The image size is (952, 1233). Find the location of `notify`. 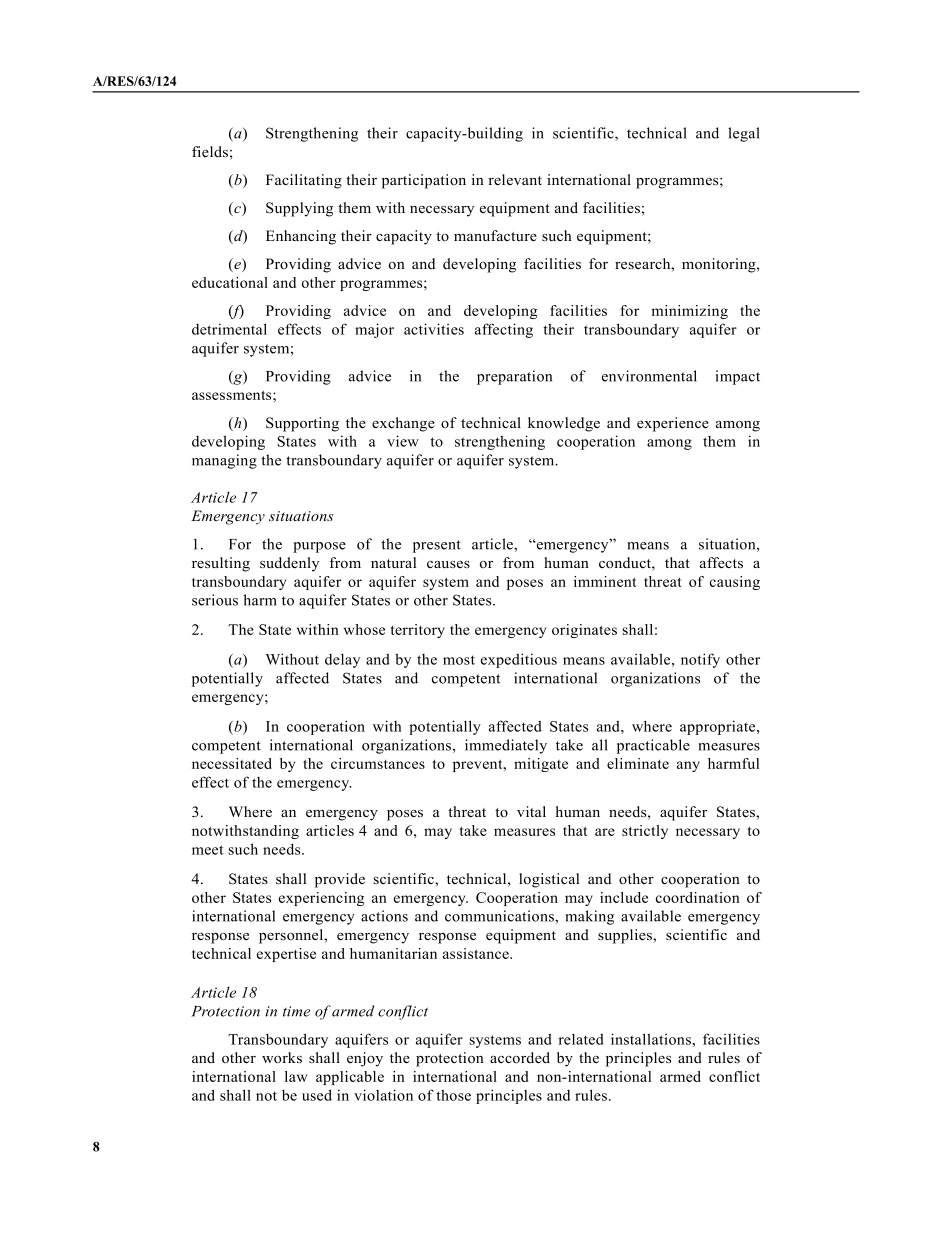

notify is located at coordinates (700, 660).
